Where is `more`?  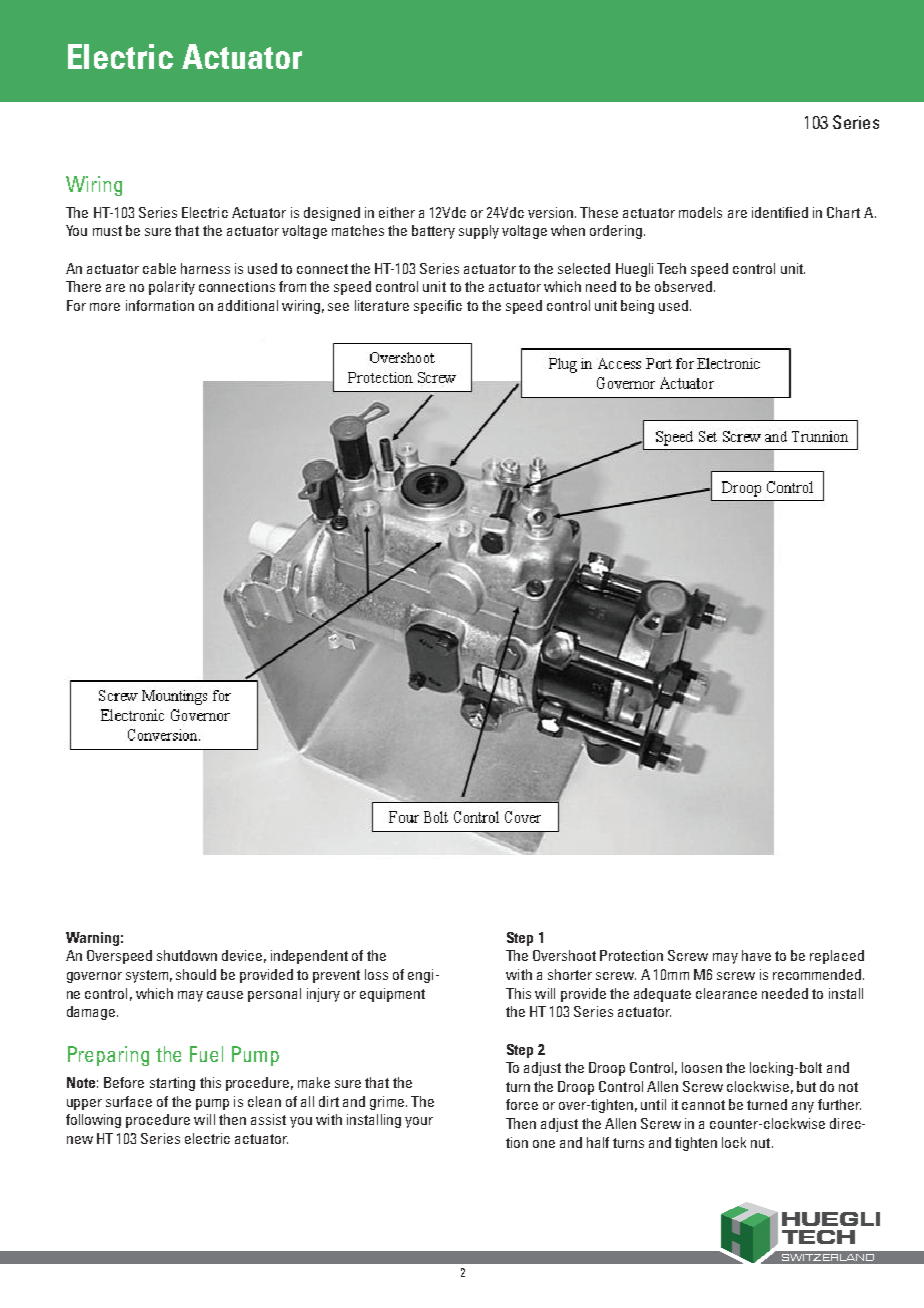 more is located at coordinates (105, 307).
